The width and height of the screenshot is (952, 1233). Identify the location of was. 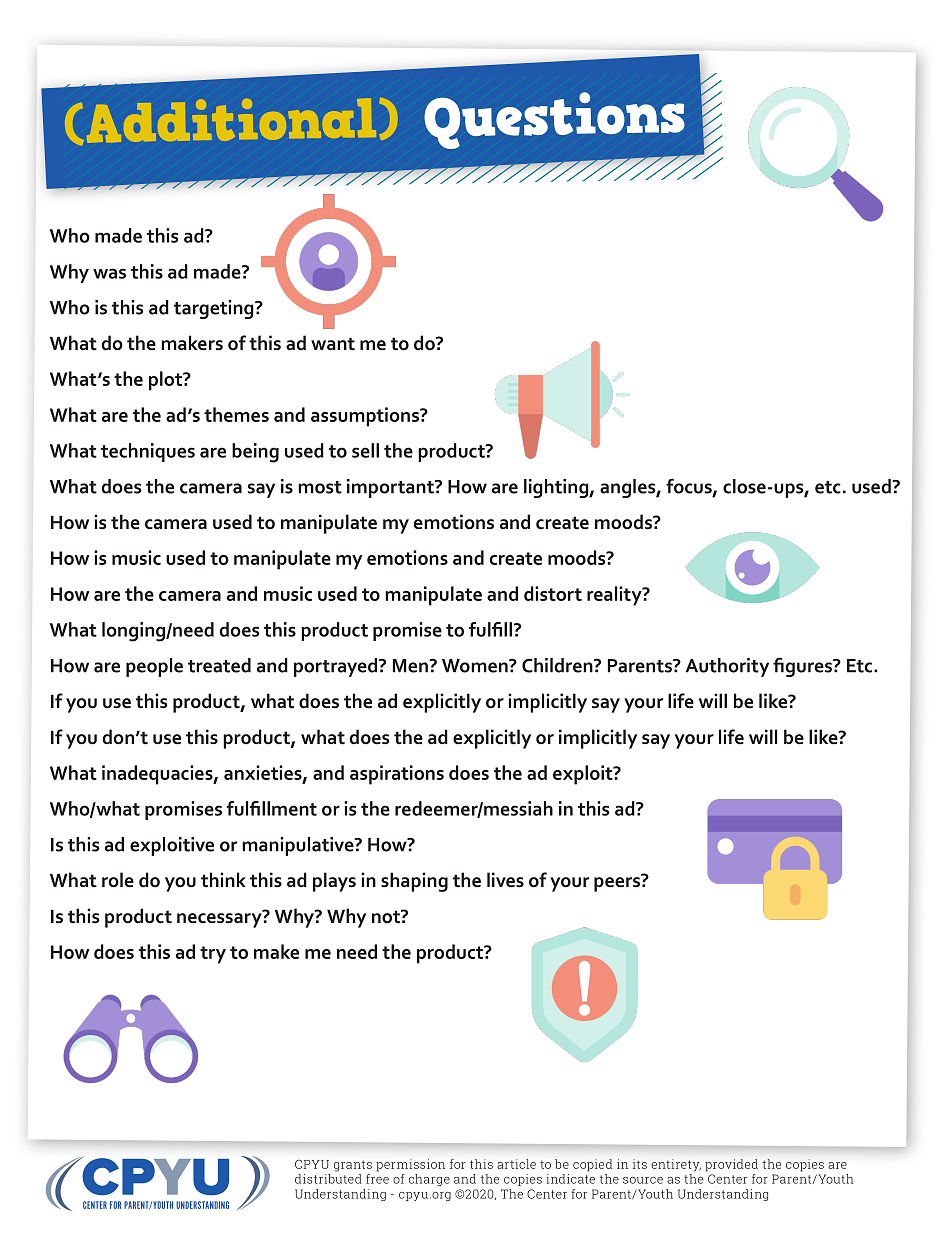
(109, 273).
